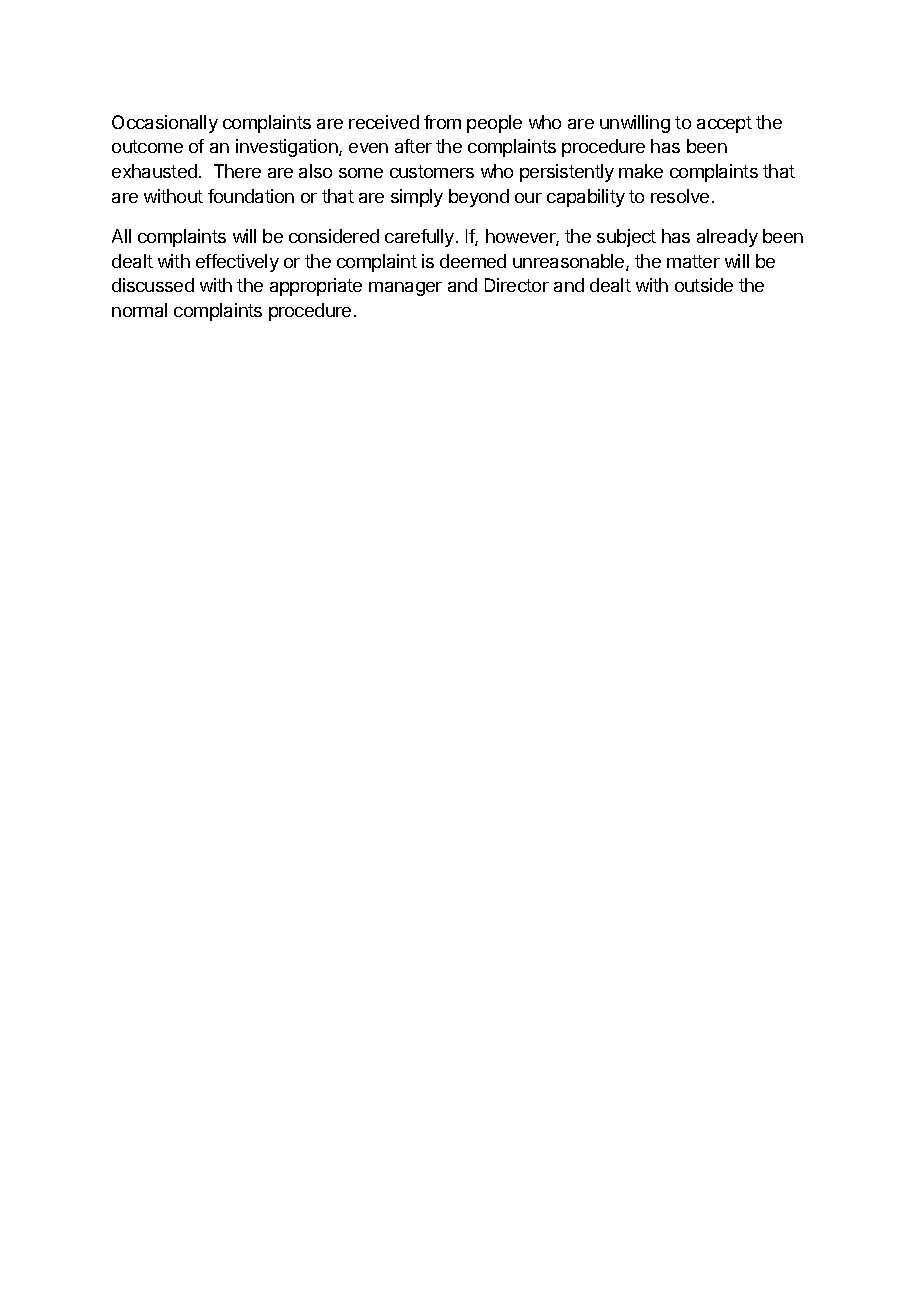  What do you see at coordinates (405, 289) in the page?
I see `manager` at bounding box center [405, 289].
